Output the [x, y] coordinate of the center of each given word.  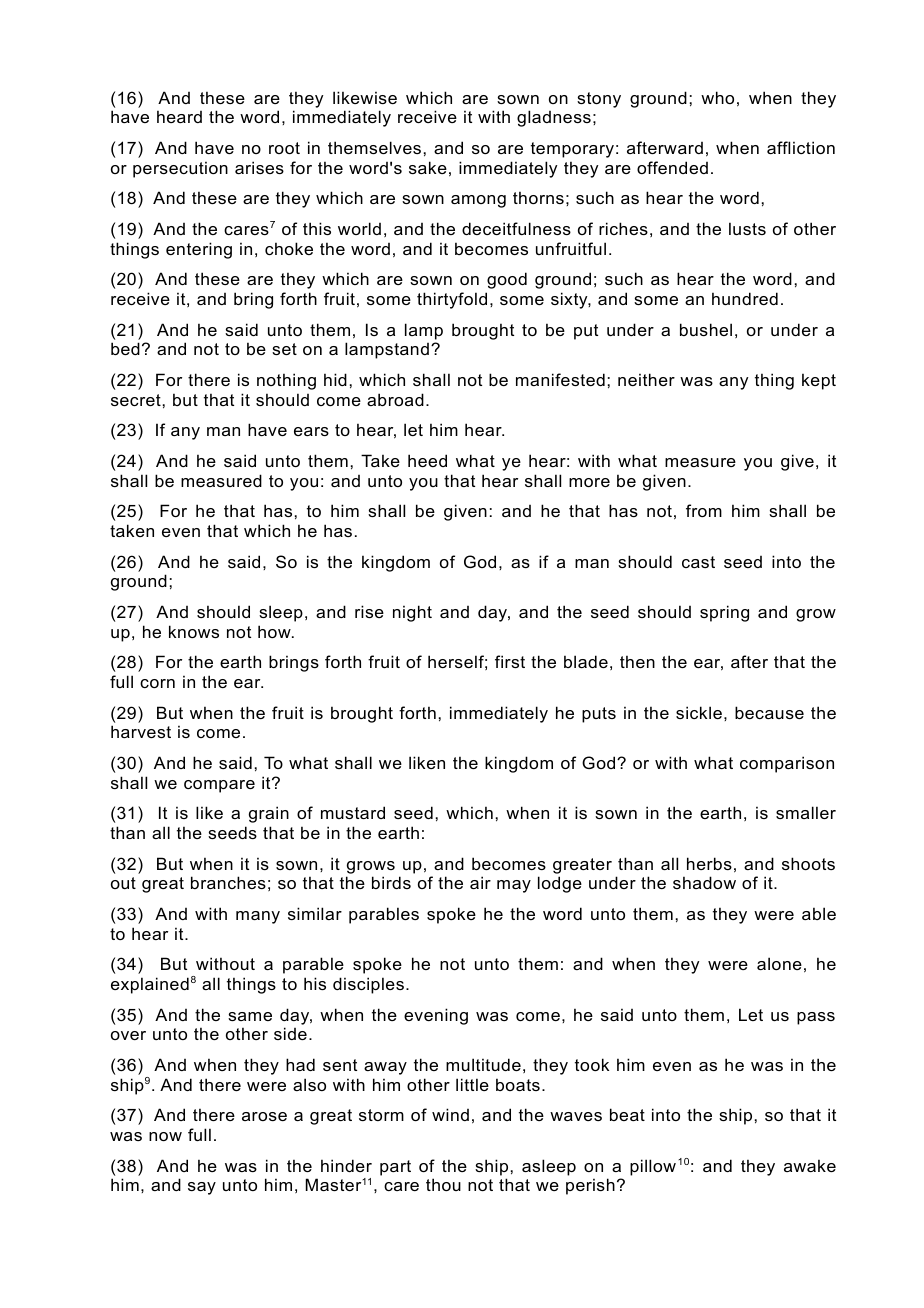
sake [428, 167]
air [480, 882]
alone [779, 963]
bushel [706, 329]
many [258, 917]
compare [219, 786]
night [412, 613]
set [284, 349]
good [507, 280]
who [717, 97]
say [202, 1188]
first [510, 661]
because [769, 712]
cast [698, 562]
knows [194, 631]
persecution [180, 169]
